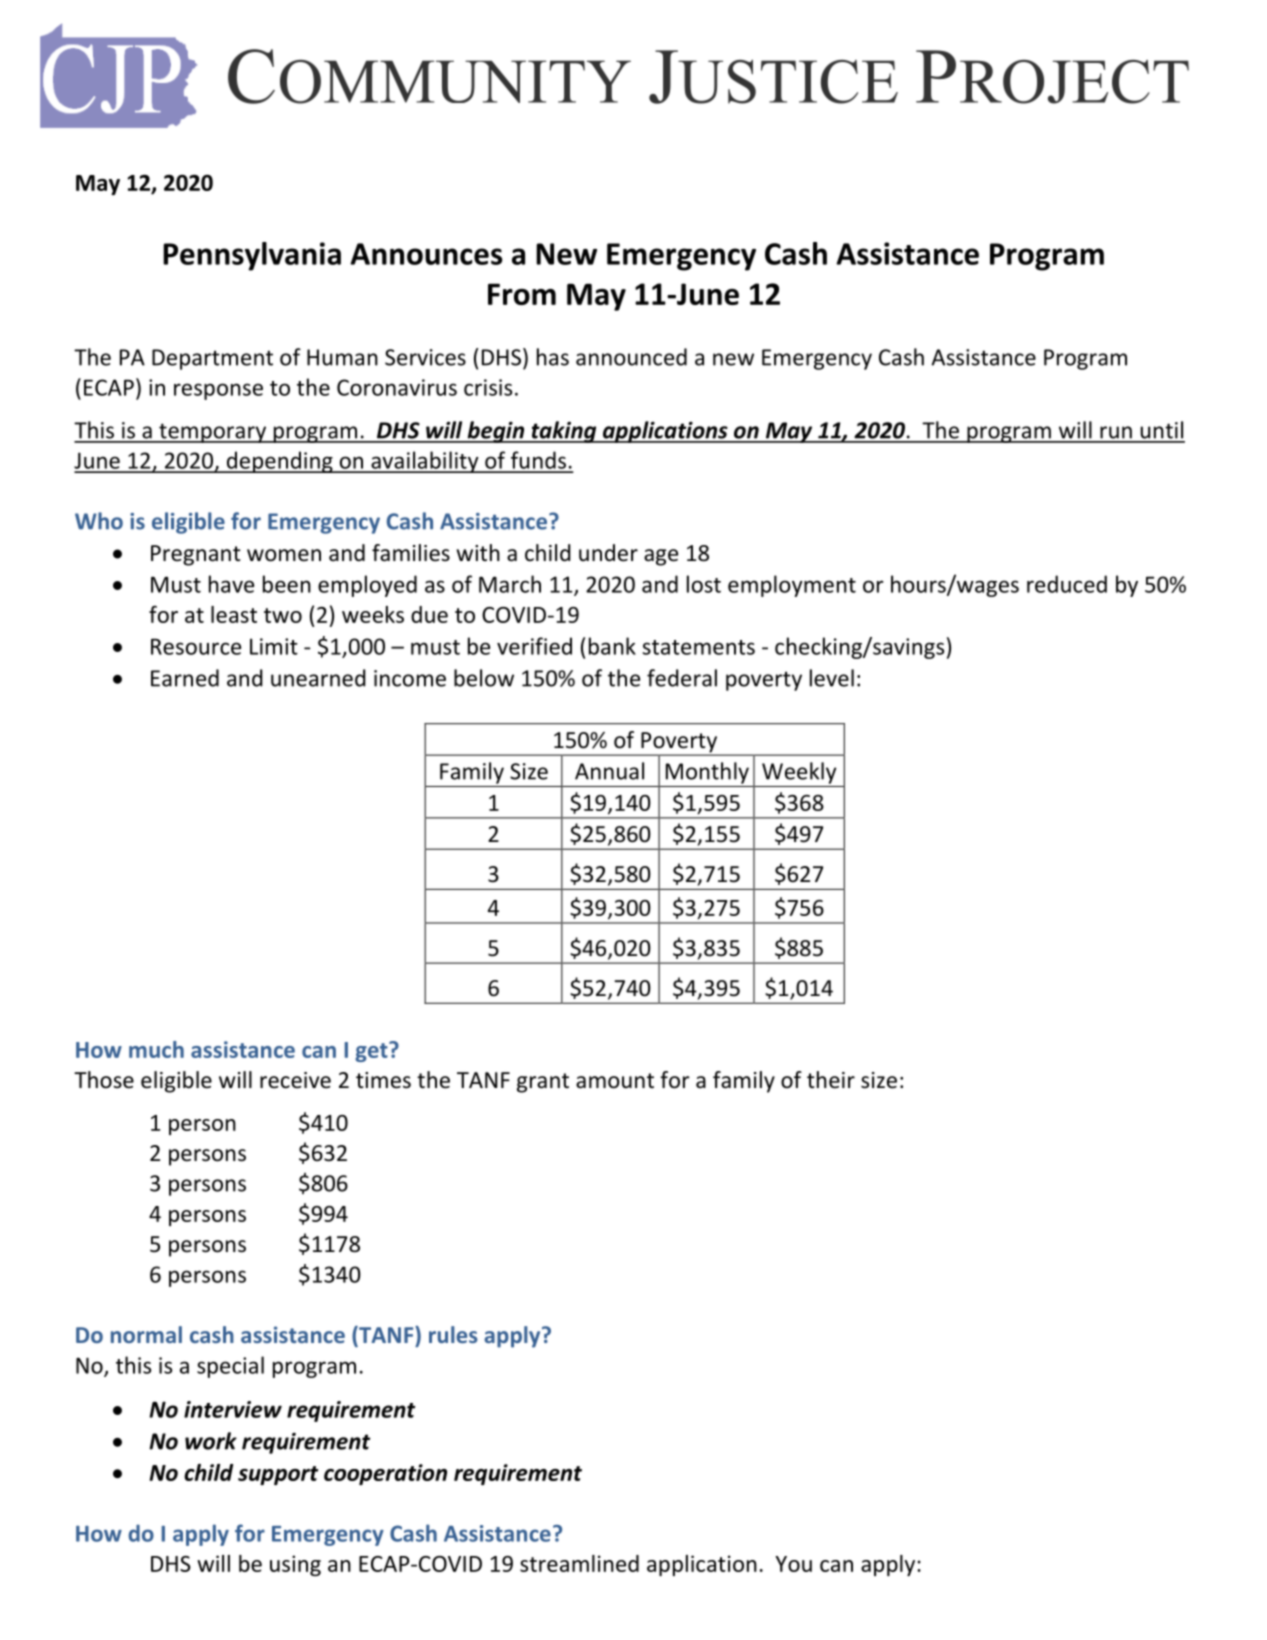 The height and width of the page is (1640, 1267). I want to click on much, so click(156, 1049).
